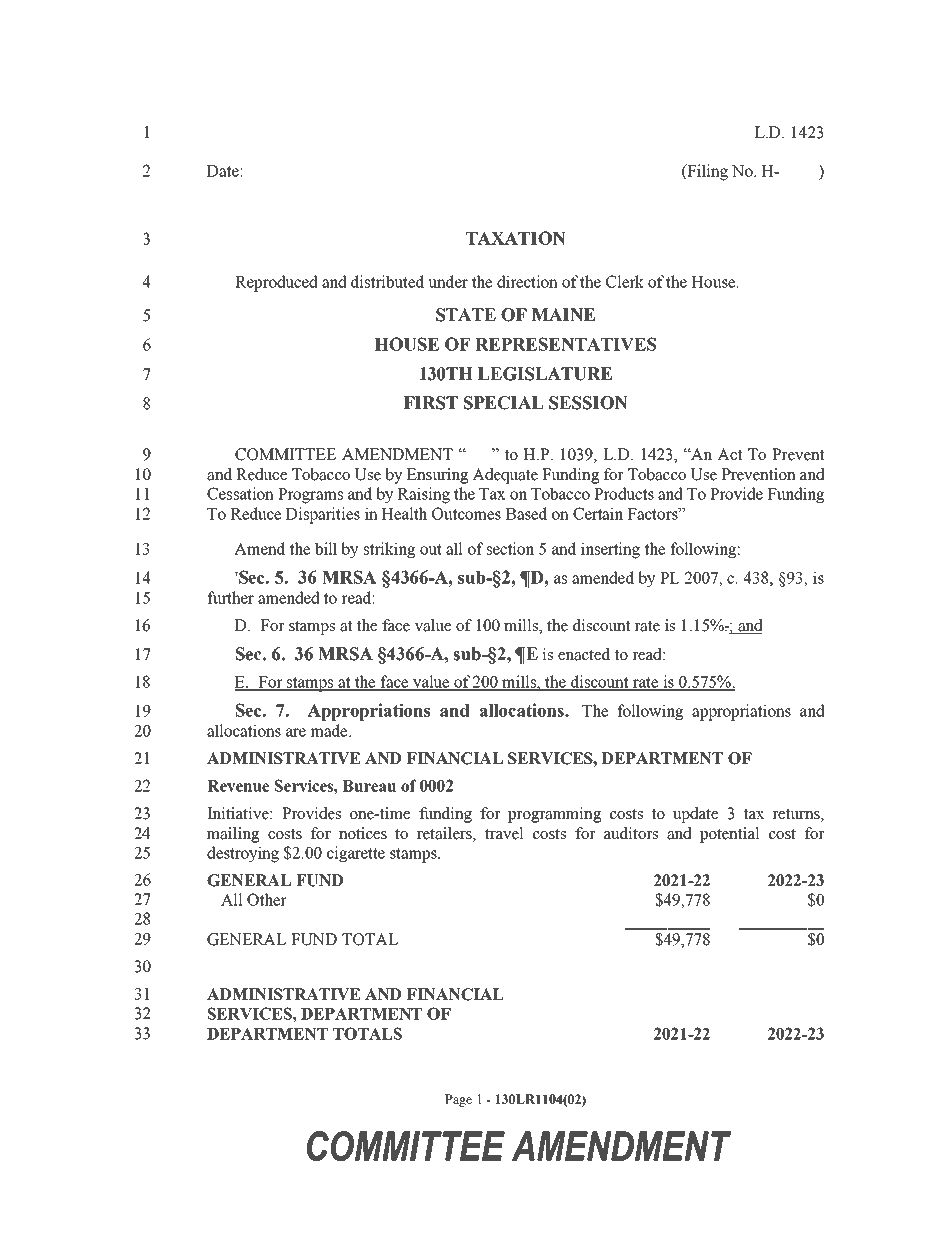 This image has height=1233, width=952. Describe the element at coordinates (706, 172) in the image. I see `Filing` at that location.
